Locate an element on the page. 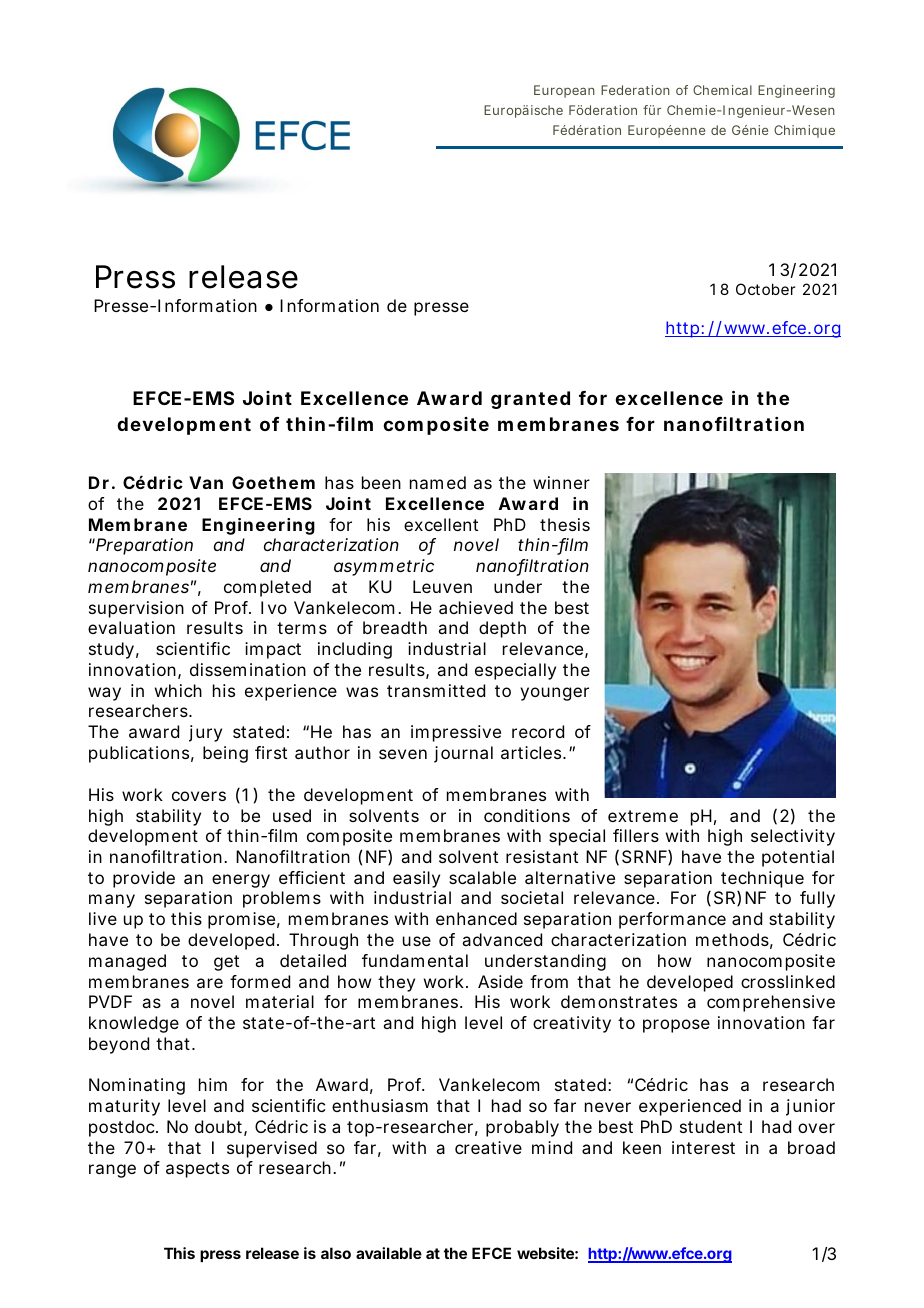 This page has width=924, height=1308. been is located at coordinates (381, 482).
